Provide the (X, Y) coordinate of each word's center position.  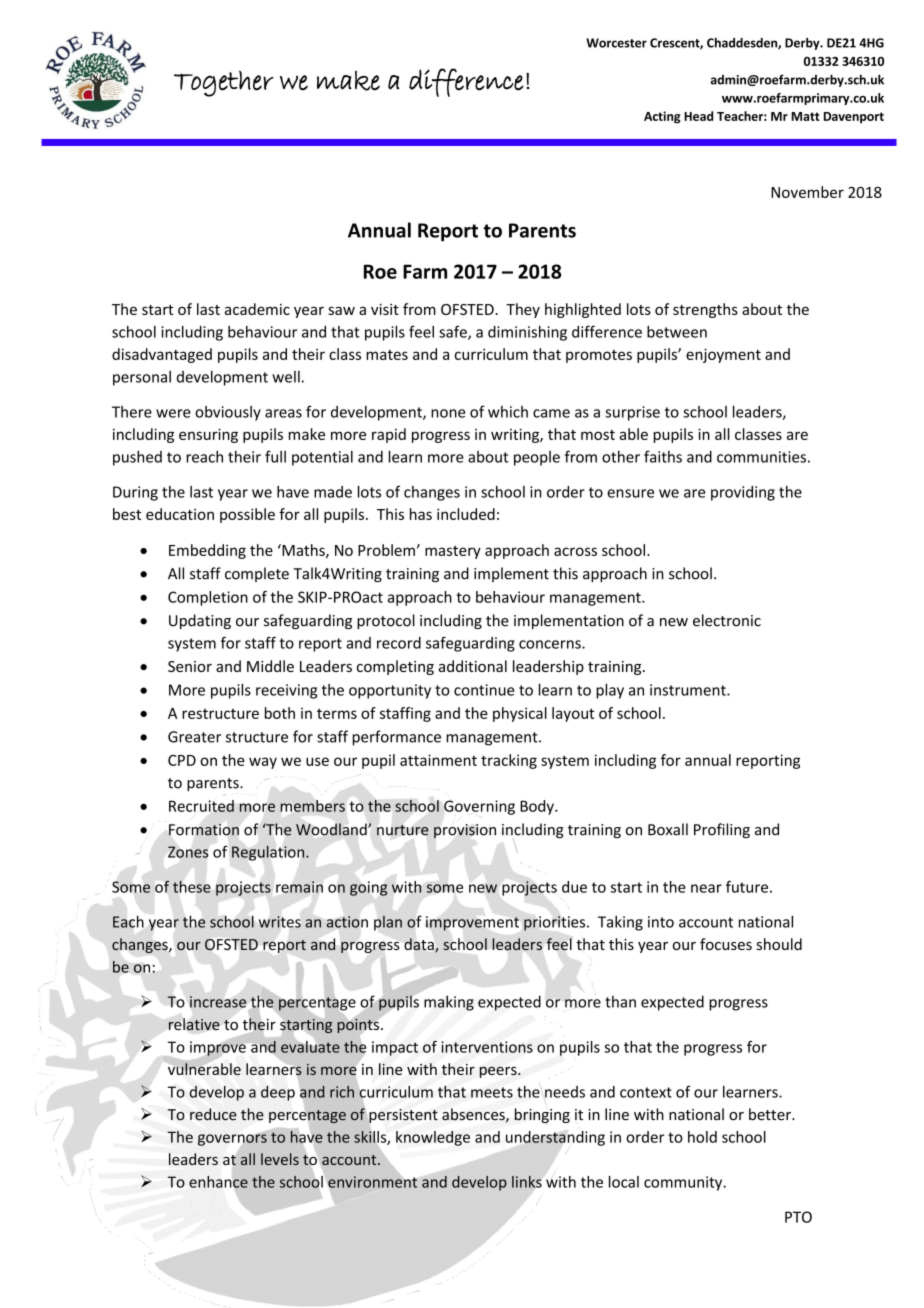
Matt (805, 116)
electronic (727, 620)
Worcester (616, 43)
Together (224, 83)
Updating (200, 621)
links (527, 1182)
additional (473, 666)
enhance (218, 1182)
